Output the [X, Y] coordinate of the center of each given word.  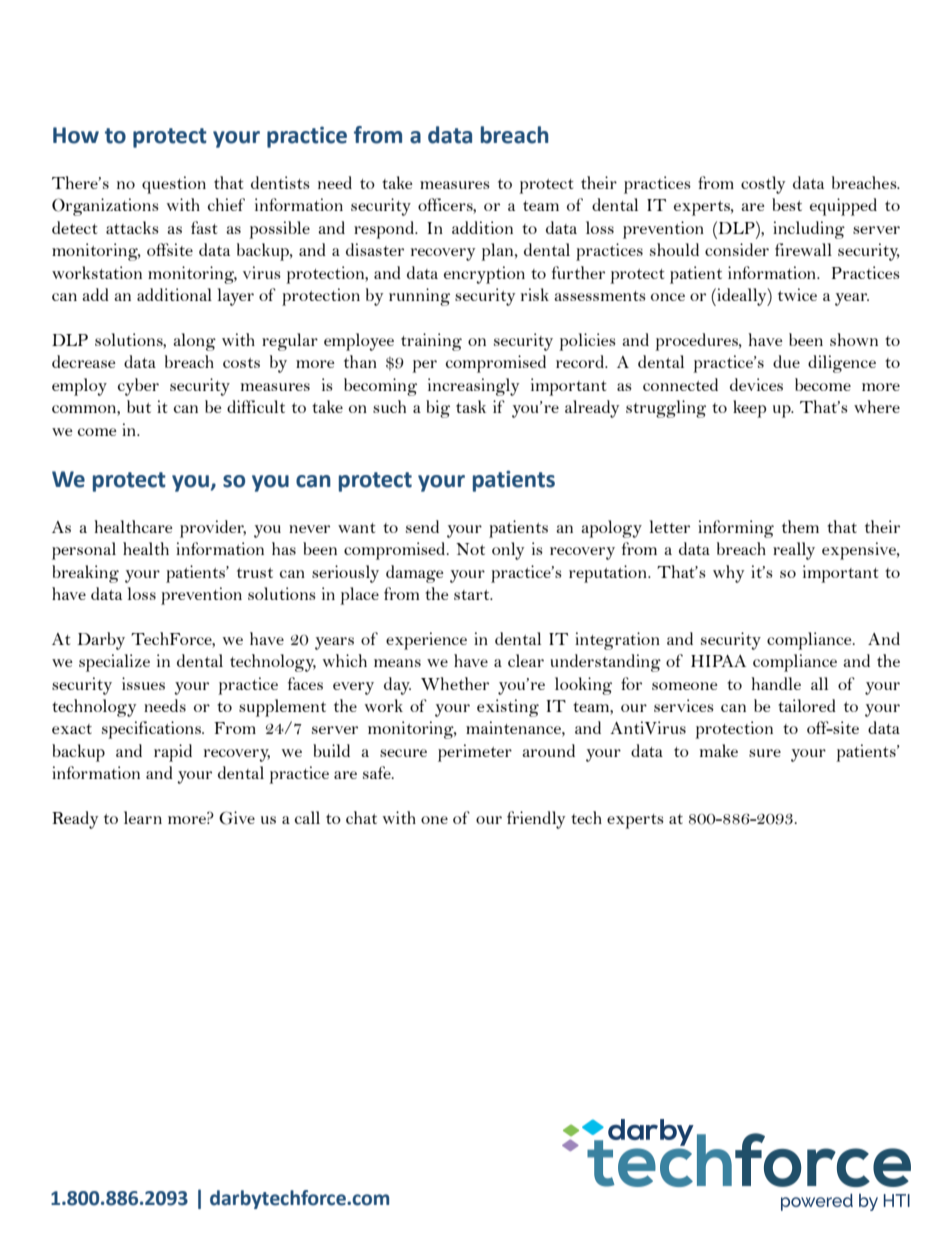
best [787, 204]
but [139, 406]
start [473, 595]
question [174, 185]
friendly [536, 820]
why [729, 574]
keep [750, 409]
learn [143, 817]
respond [385, 230]
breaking [85, 574]
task [471, 406]
